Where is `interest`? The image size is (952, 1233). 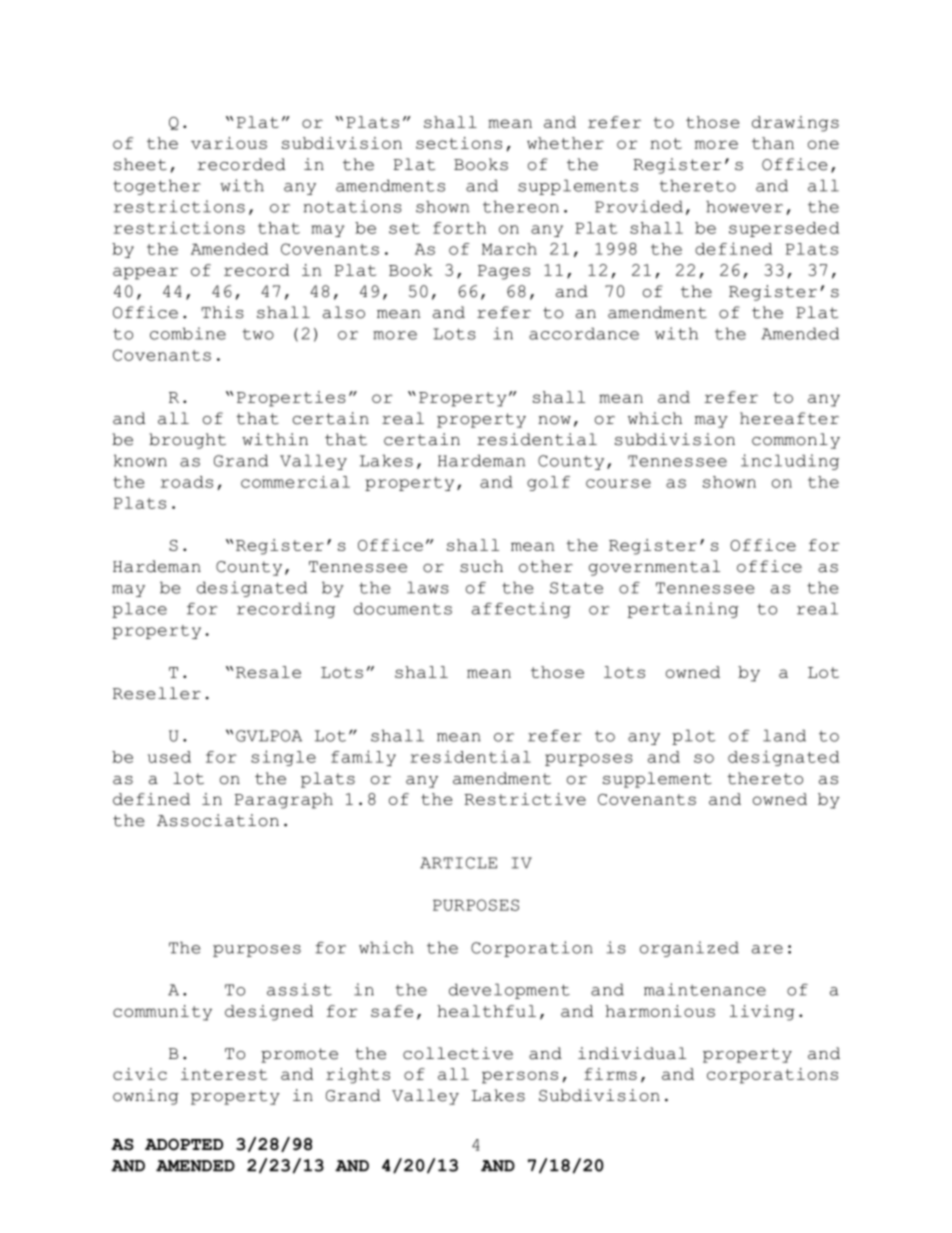 interest is located at coordinates (224, 1074).
